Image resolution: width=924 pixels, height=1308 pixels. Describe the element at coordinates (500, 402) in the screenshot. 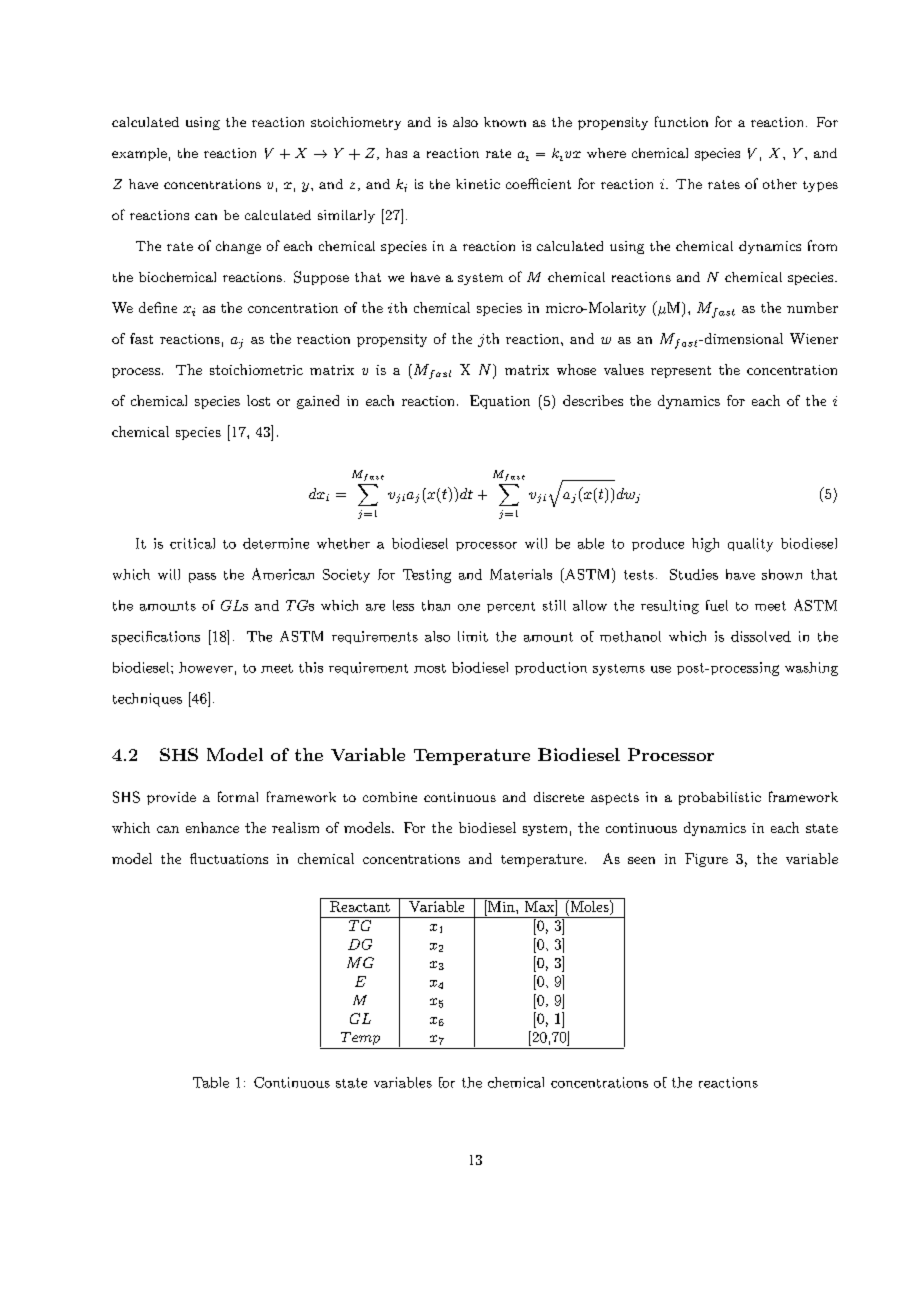

I see `Equation` at that location.
